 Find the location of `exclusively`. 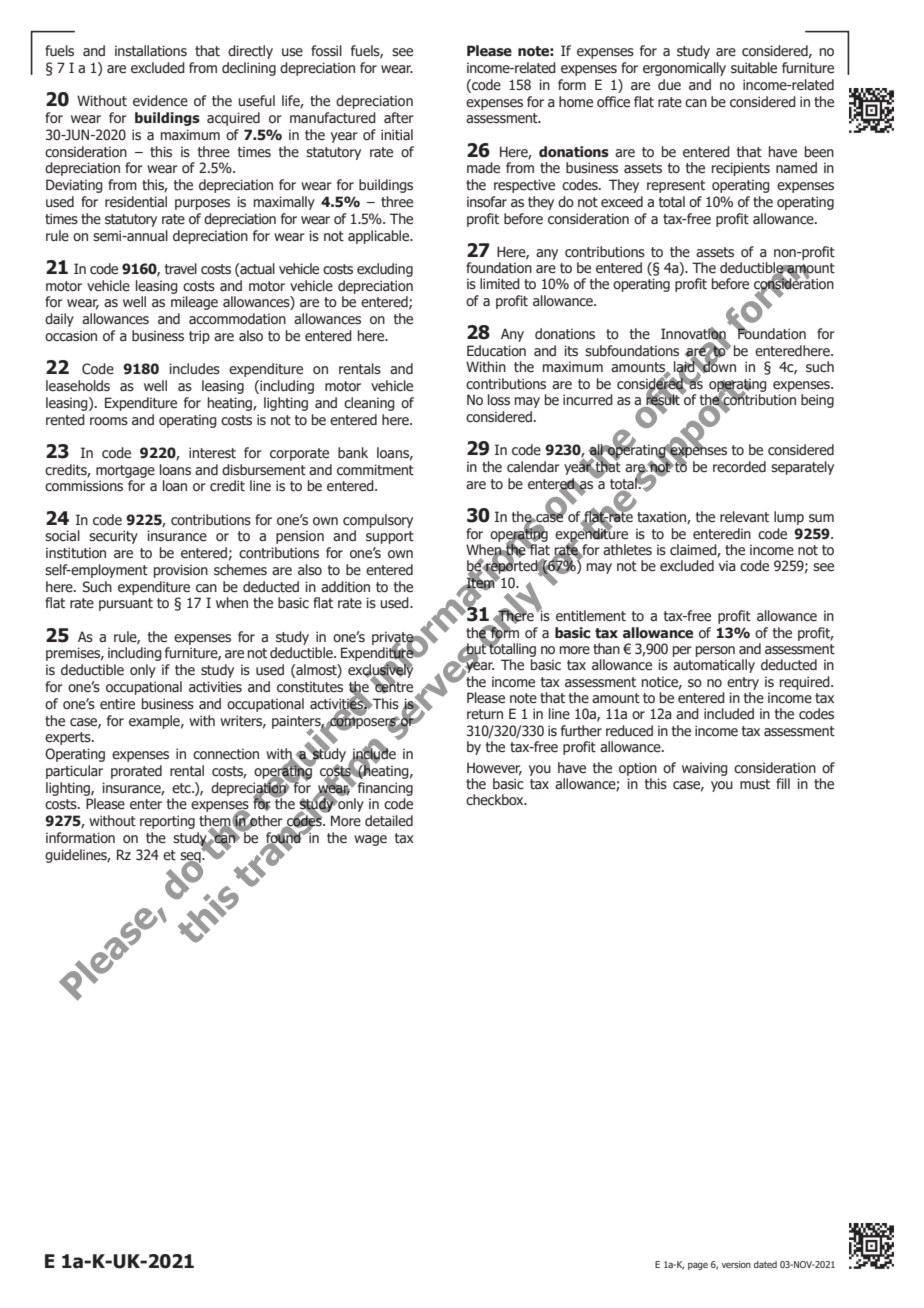

exclusively is located at coordinates (380, 671).
